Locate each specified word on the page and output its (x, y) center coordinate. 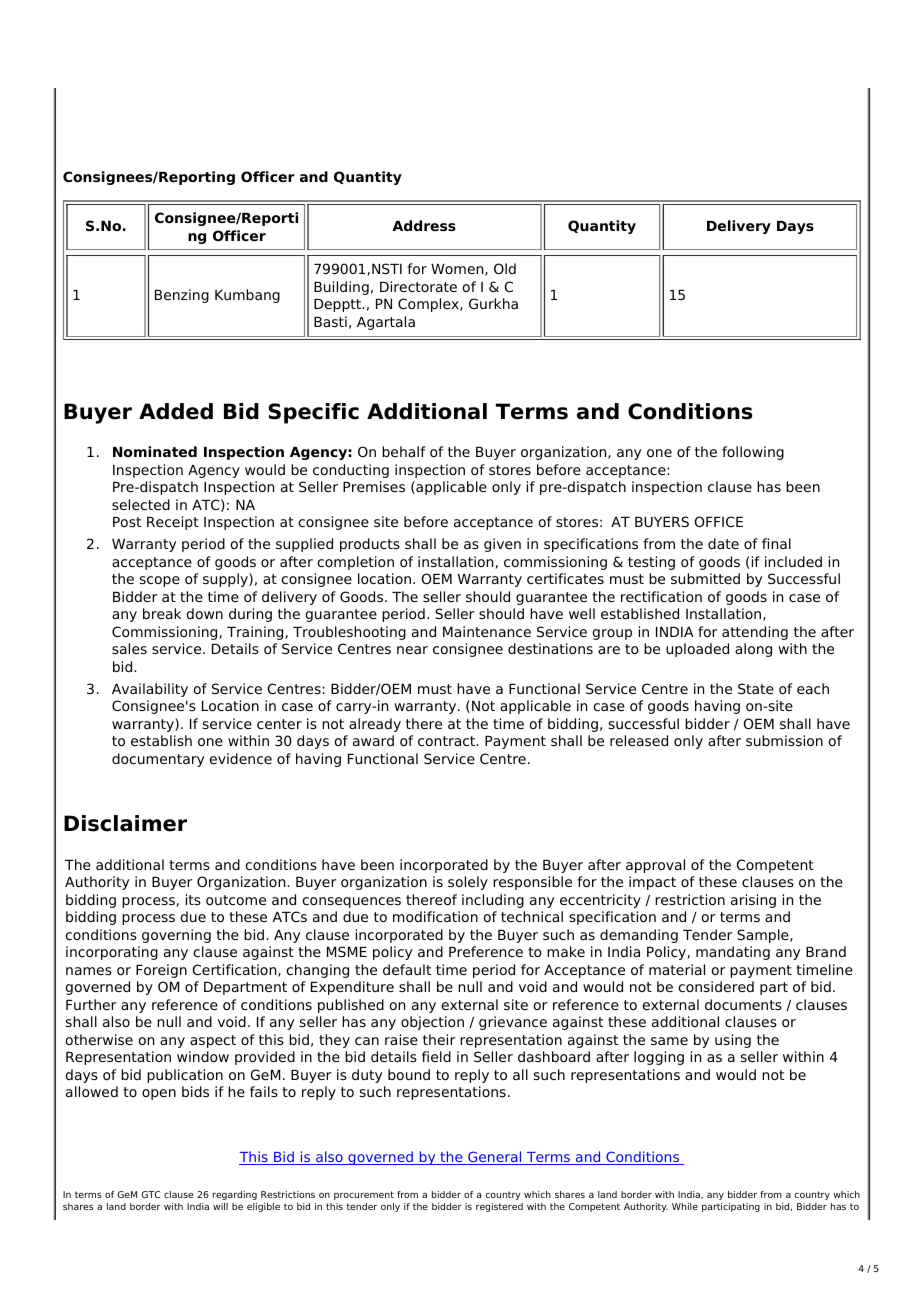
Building (341, 288)
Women (458, 270)
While (685, 1206)
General (495, 1158)
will (220, 1206)
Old (505, 268)
